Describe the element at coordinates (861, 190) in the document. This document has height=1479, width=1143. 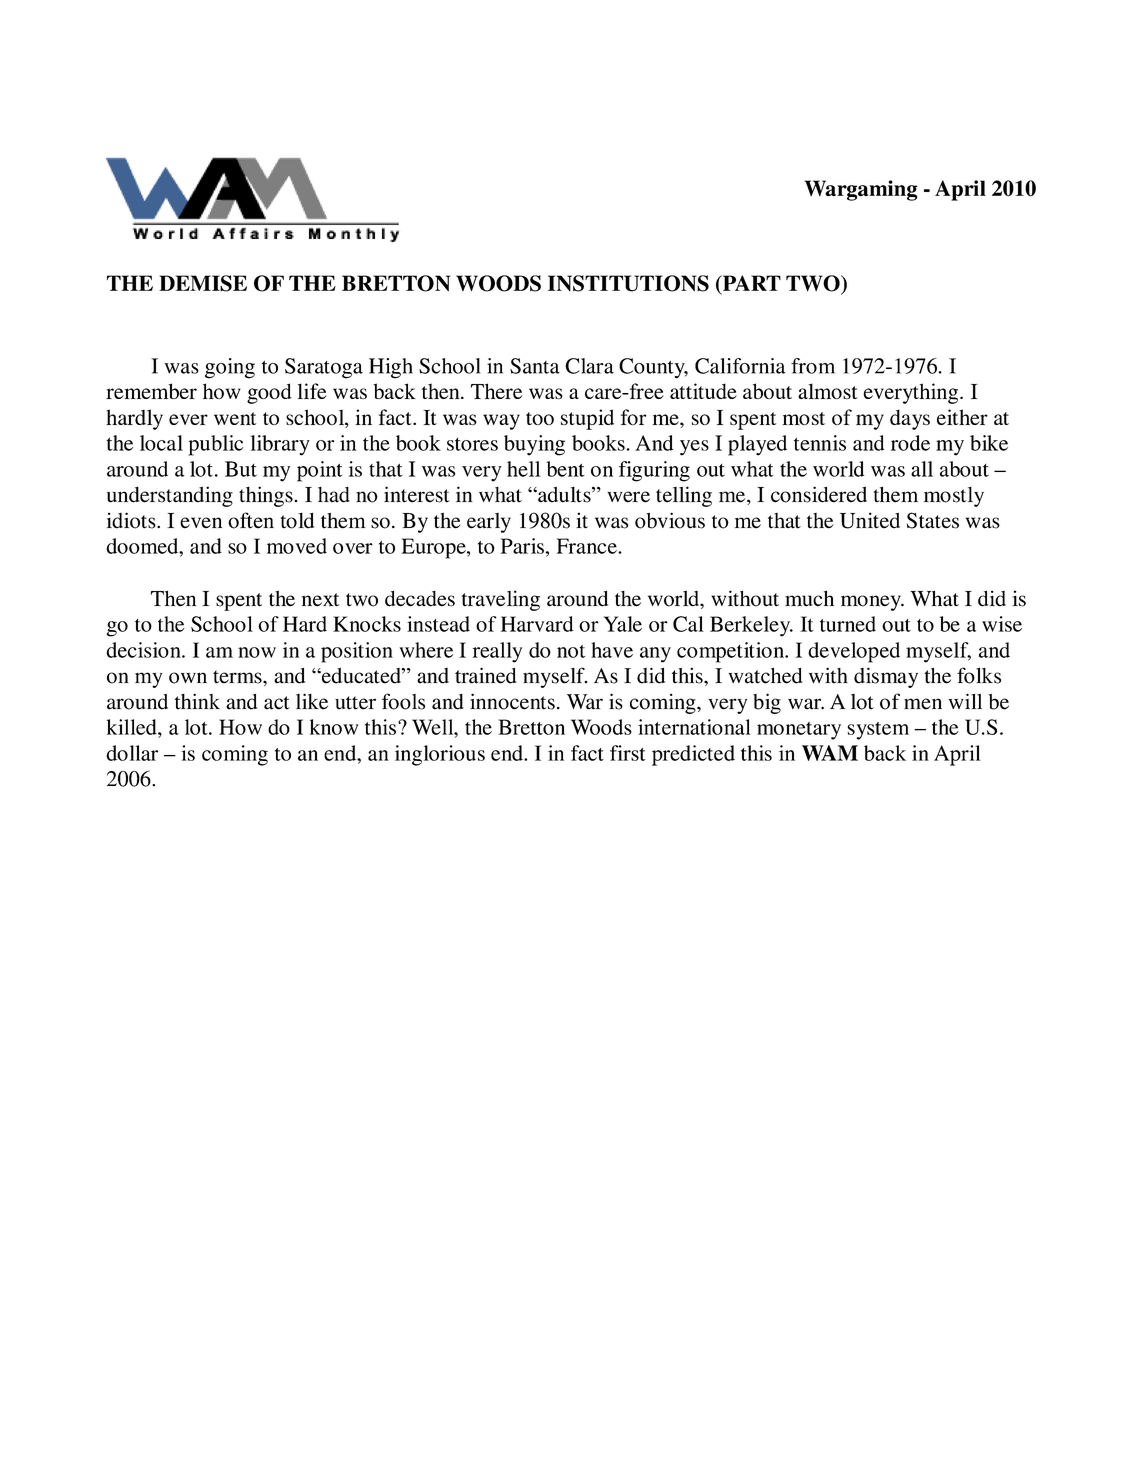
I see `Wargaming` at that location.
